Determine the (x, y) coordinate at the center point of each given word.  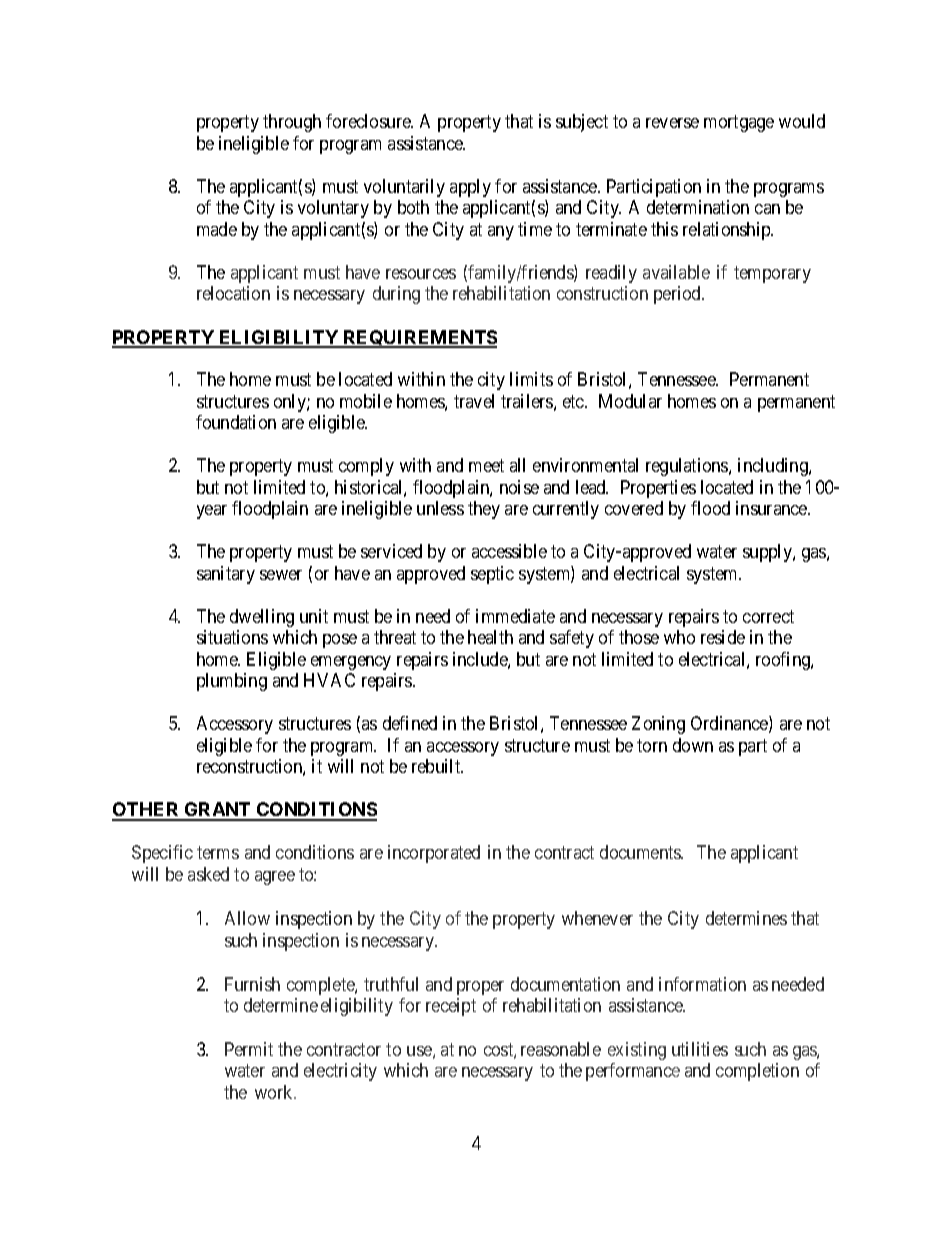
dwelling (262, 618)
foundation (236, 422)
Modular (630, 401)
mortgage (739, 124)
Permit (249, 1049)
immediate (515, 616)
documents (641, 852)
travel (474, 401)
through (292, 123)
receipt (451, 1007)
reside (723, 637)
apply (470, 188)
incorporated (434, 854)
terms (218, 852)
